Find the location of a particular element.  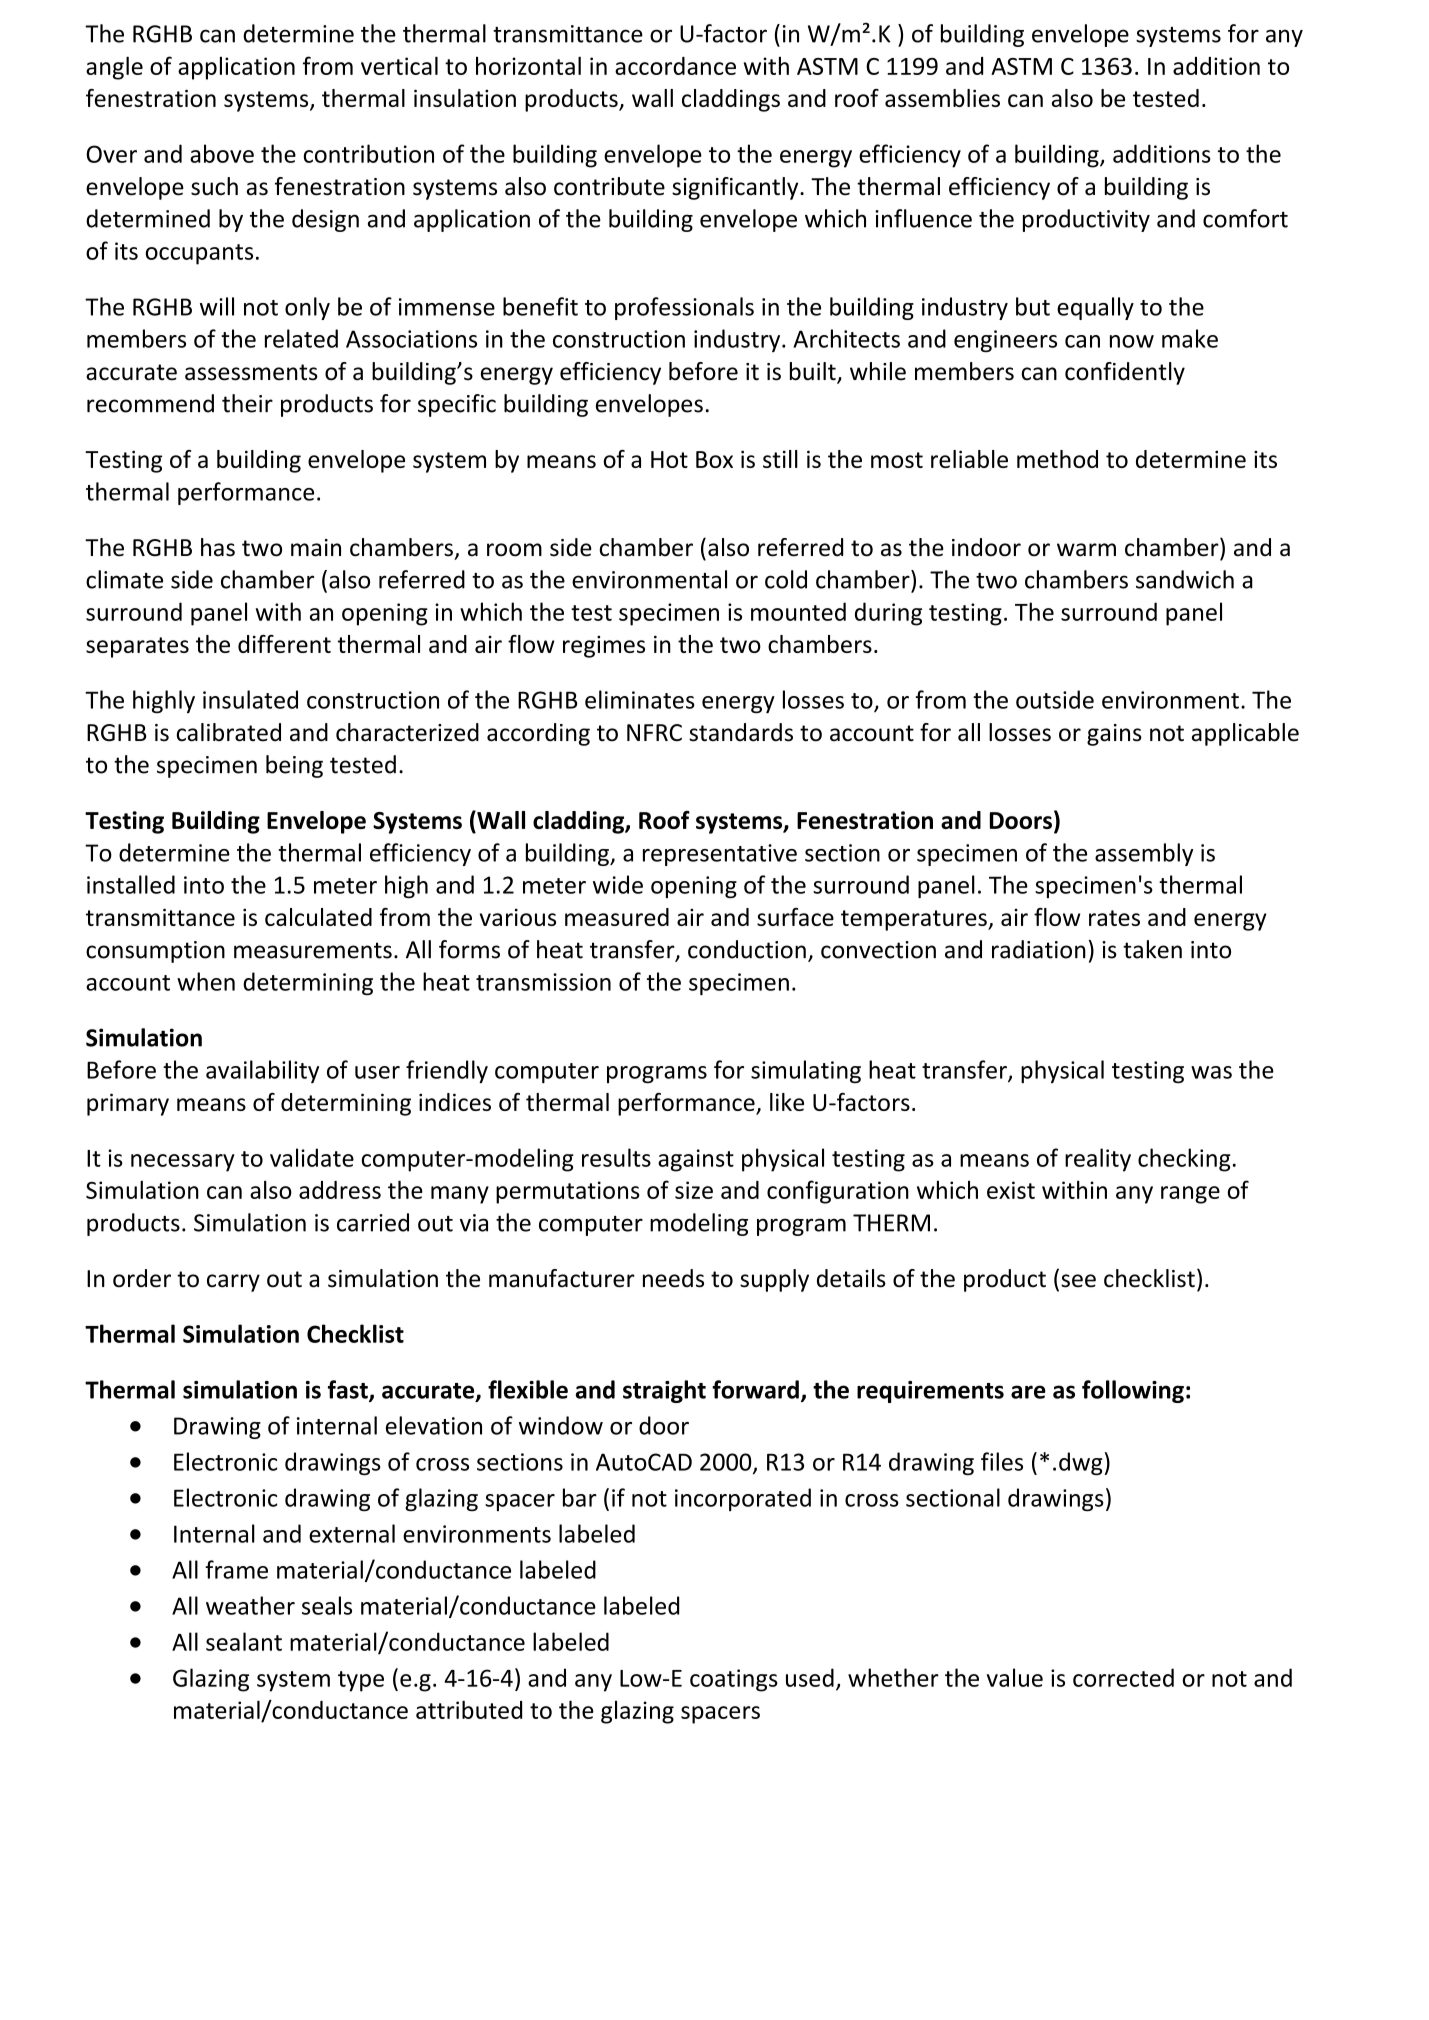

wide is located at coordinates (618, 884).
